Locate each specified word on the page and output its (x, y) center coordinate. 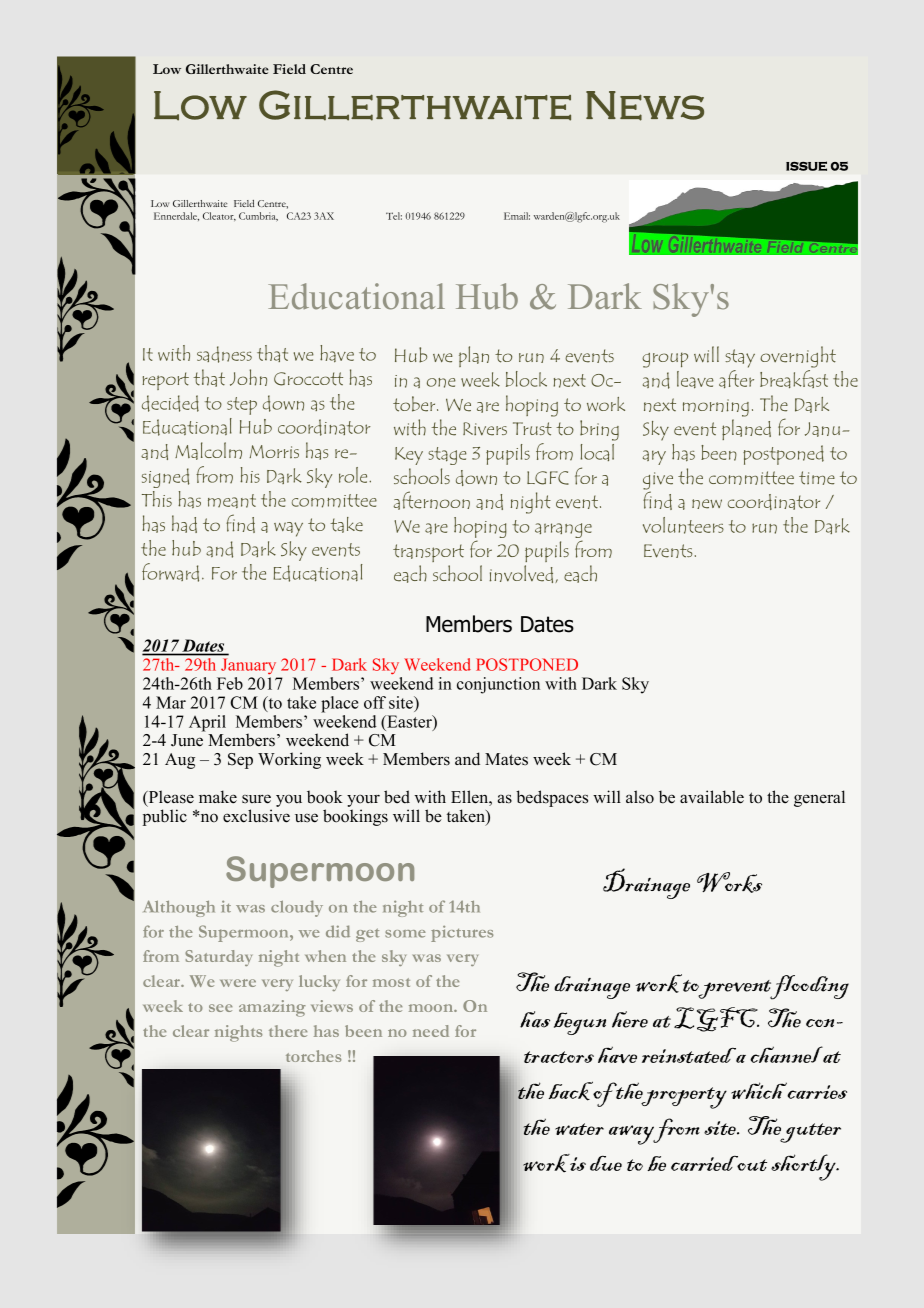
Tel (394, 216)
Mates (506, 759)
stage (447, 456)
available (712, 797)
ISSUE (806, 166)
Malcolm (208, 451)
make (218, 797)
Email (517, 216)
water (579, 1129)
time (817, 478)
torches (313, 1056)
